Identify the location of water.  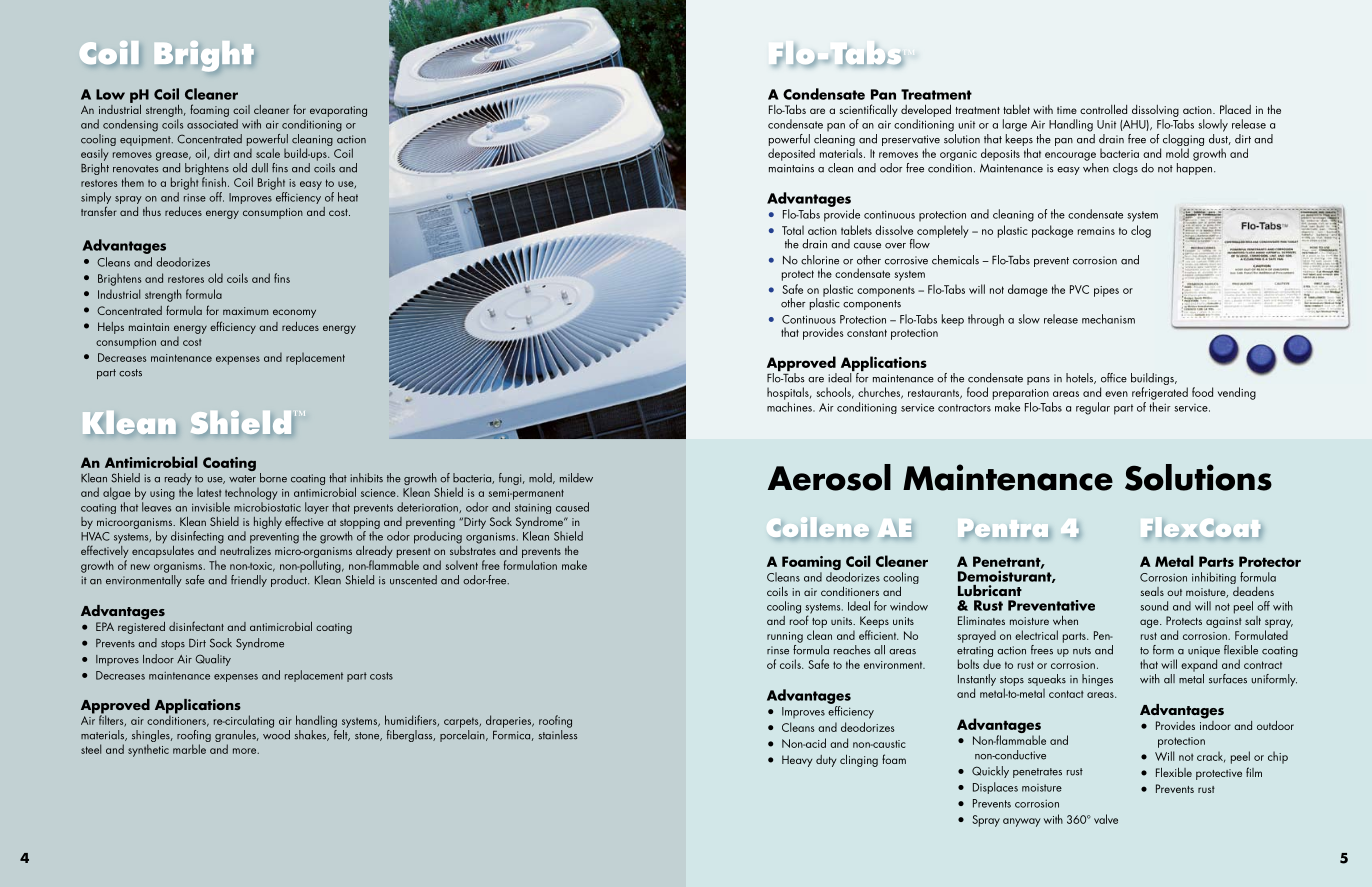
(242, 479).
